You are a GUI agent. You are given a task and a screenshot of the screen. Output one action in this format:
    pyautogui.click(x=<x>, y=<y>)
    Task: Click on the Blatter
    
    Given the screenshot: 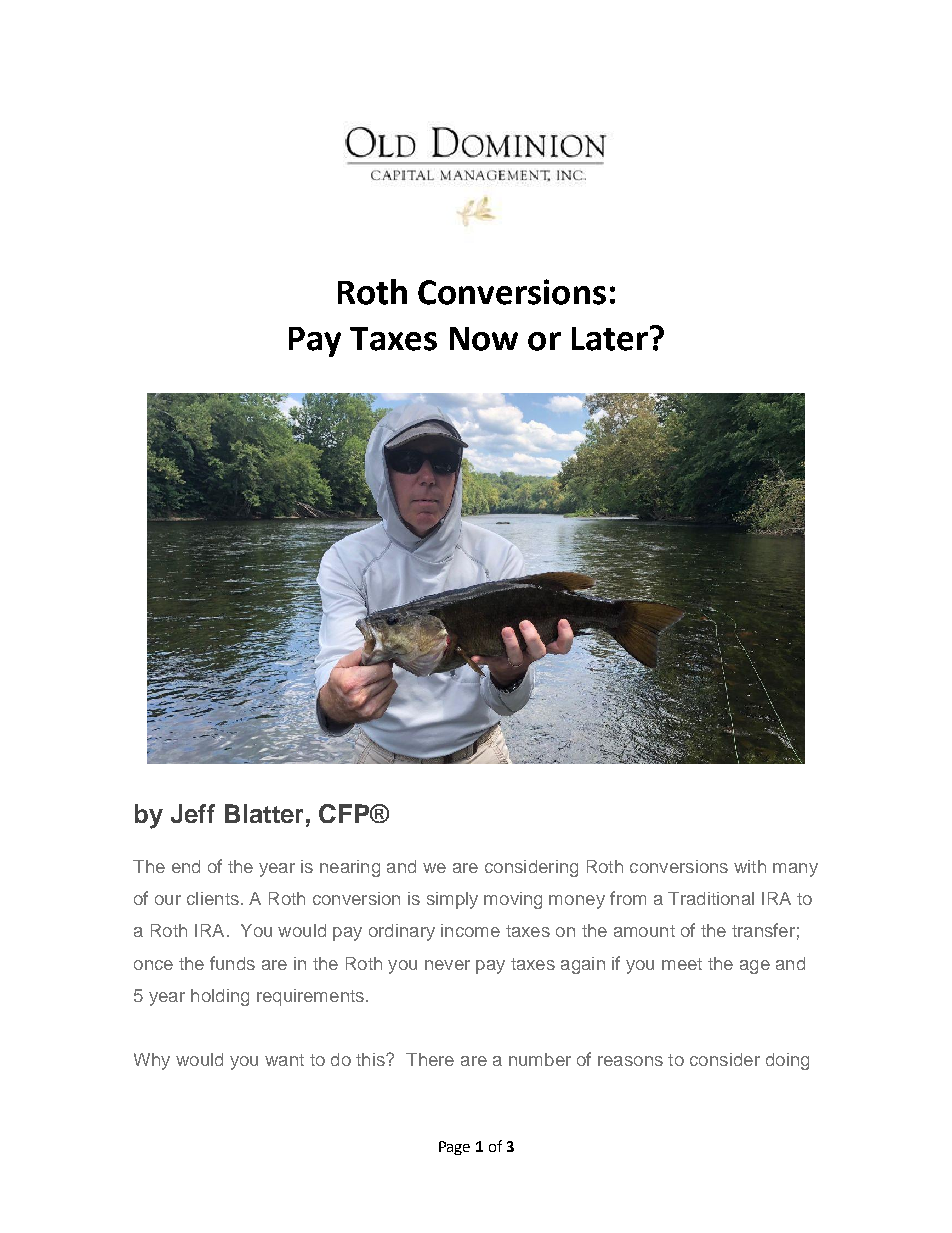 What is the action you would take?
    pyautogui.click(x=264, y=813)
